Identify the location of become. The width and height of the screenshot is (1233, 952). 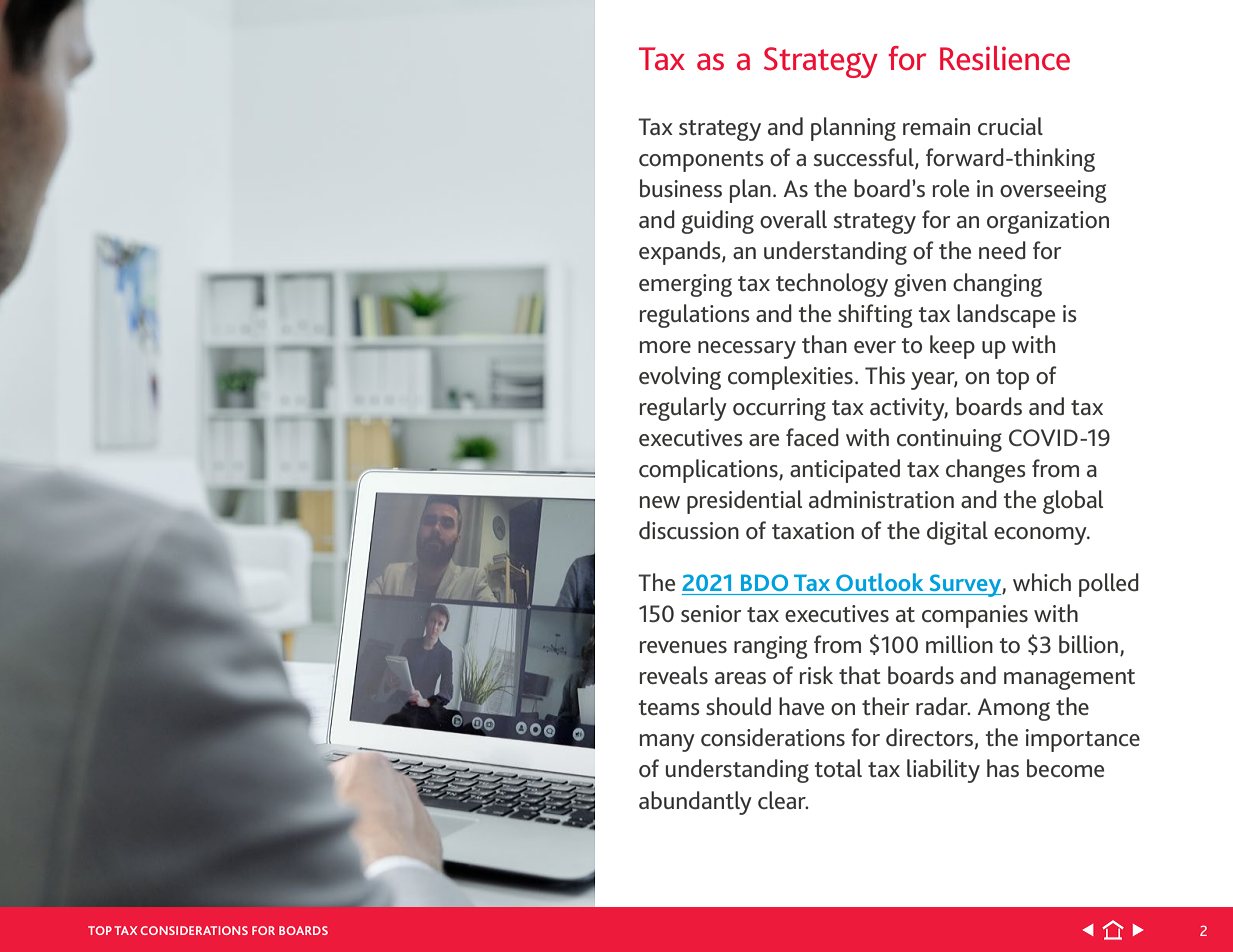
(1065, 768).
